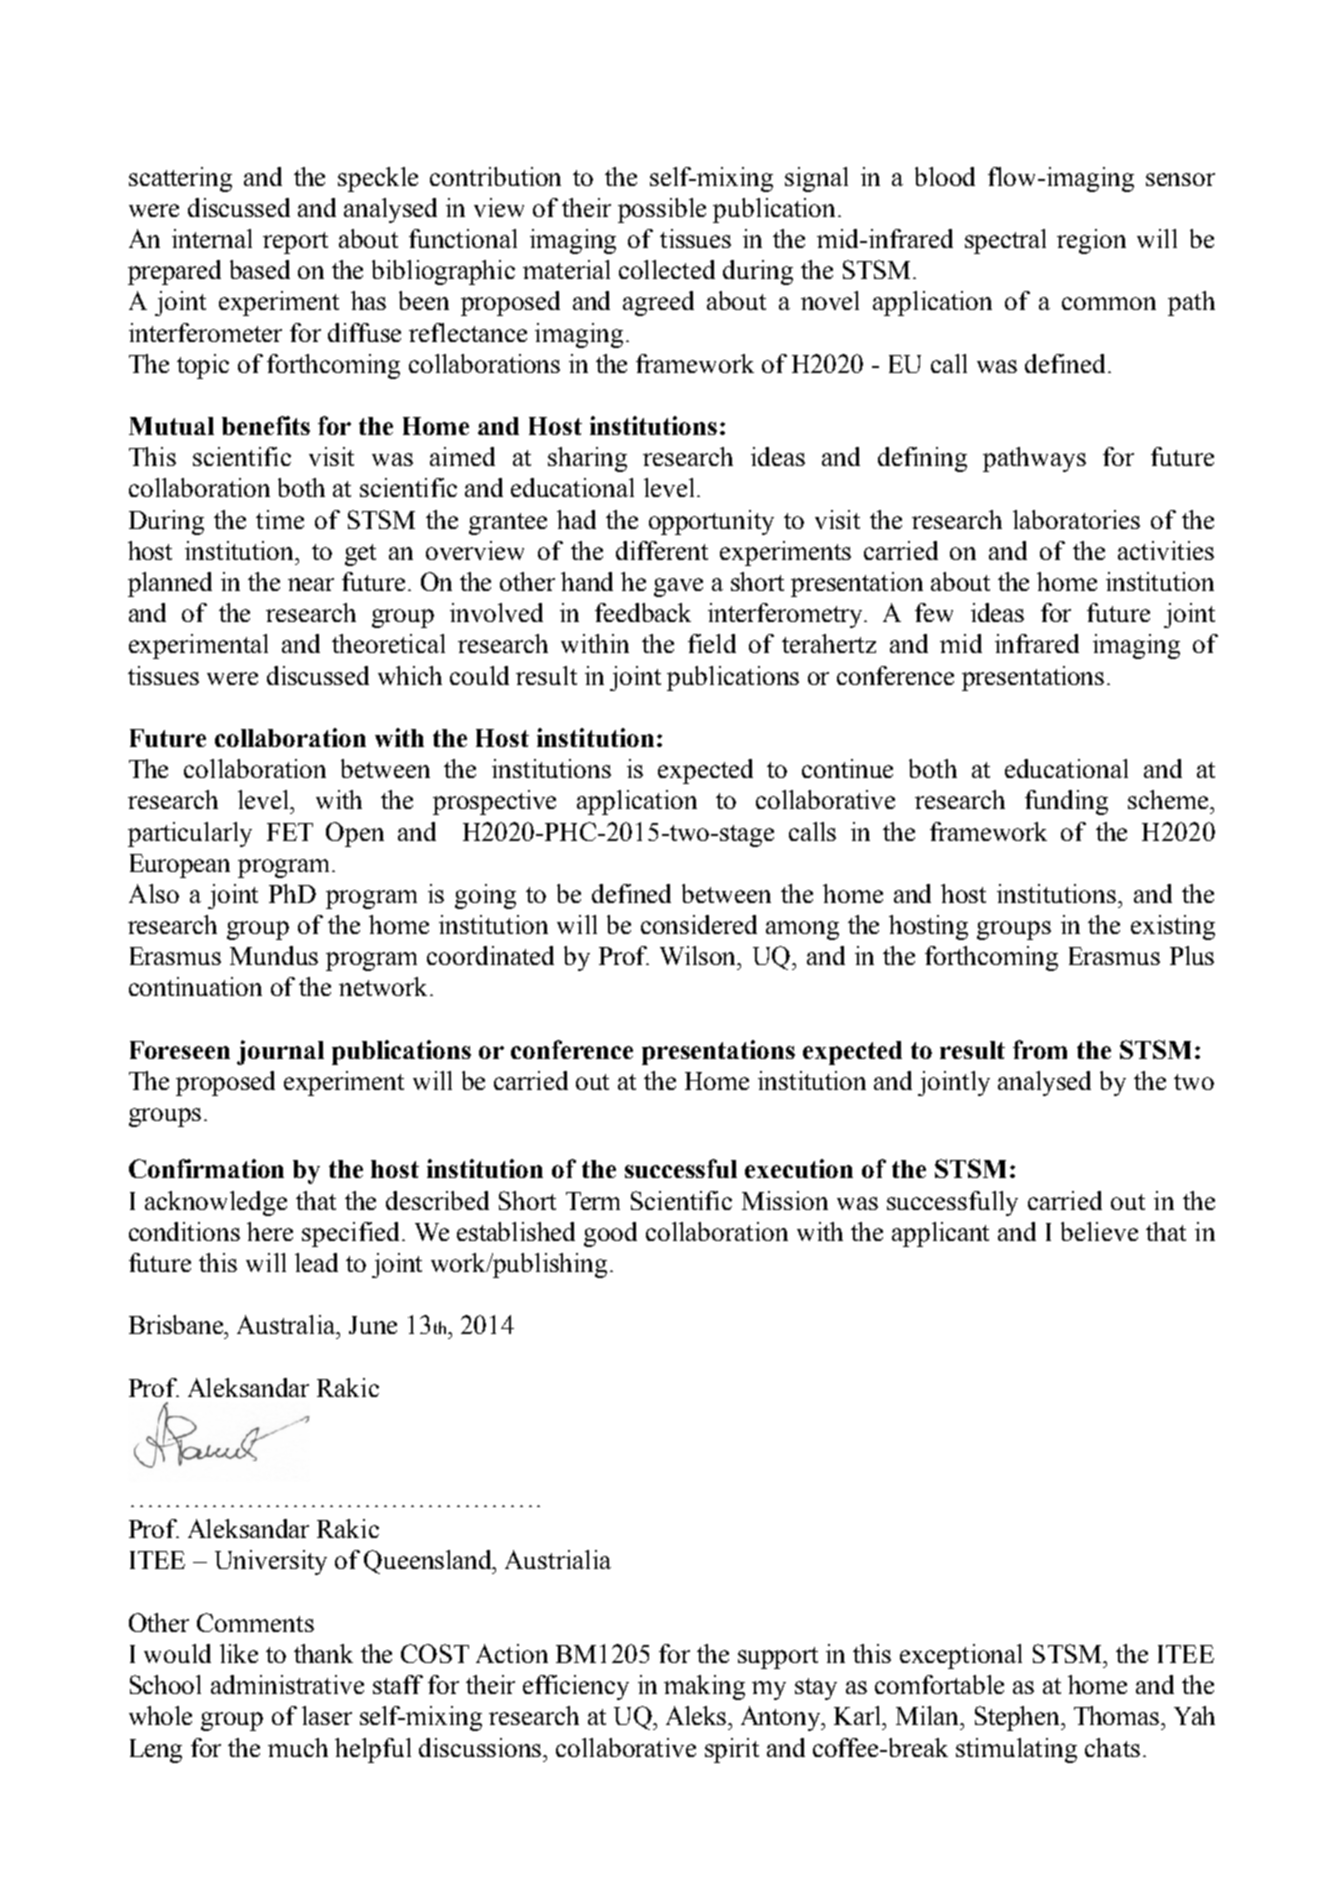 This screenshot has width=1344, height=1903. What do you see at coordinates (1091, 241) in the screenshot?
I see `region` at bounding box center [1091, 241].
